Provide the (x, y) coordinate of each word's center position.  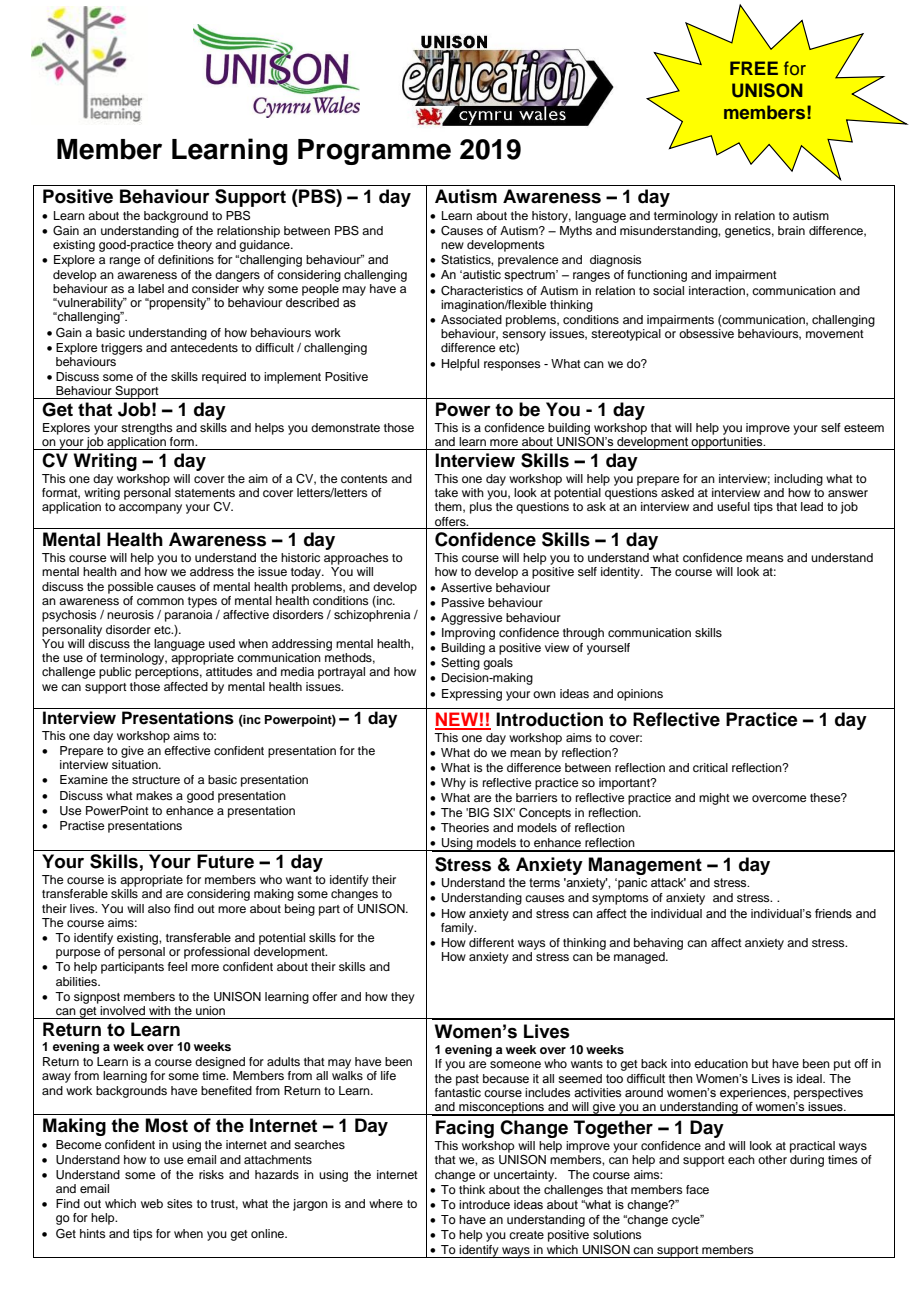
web (152, 1203)
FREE (754, 68)
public (115, 673)
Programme (374, 152)
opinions (640, 695)
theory (194, 246)
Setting (460, 664)
